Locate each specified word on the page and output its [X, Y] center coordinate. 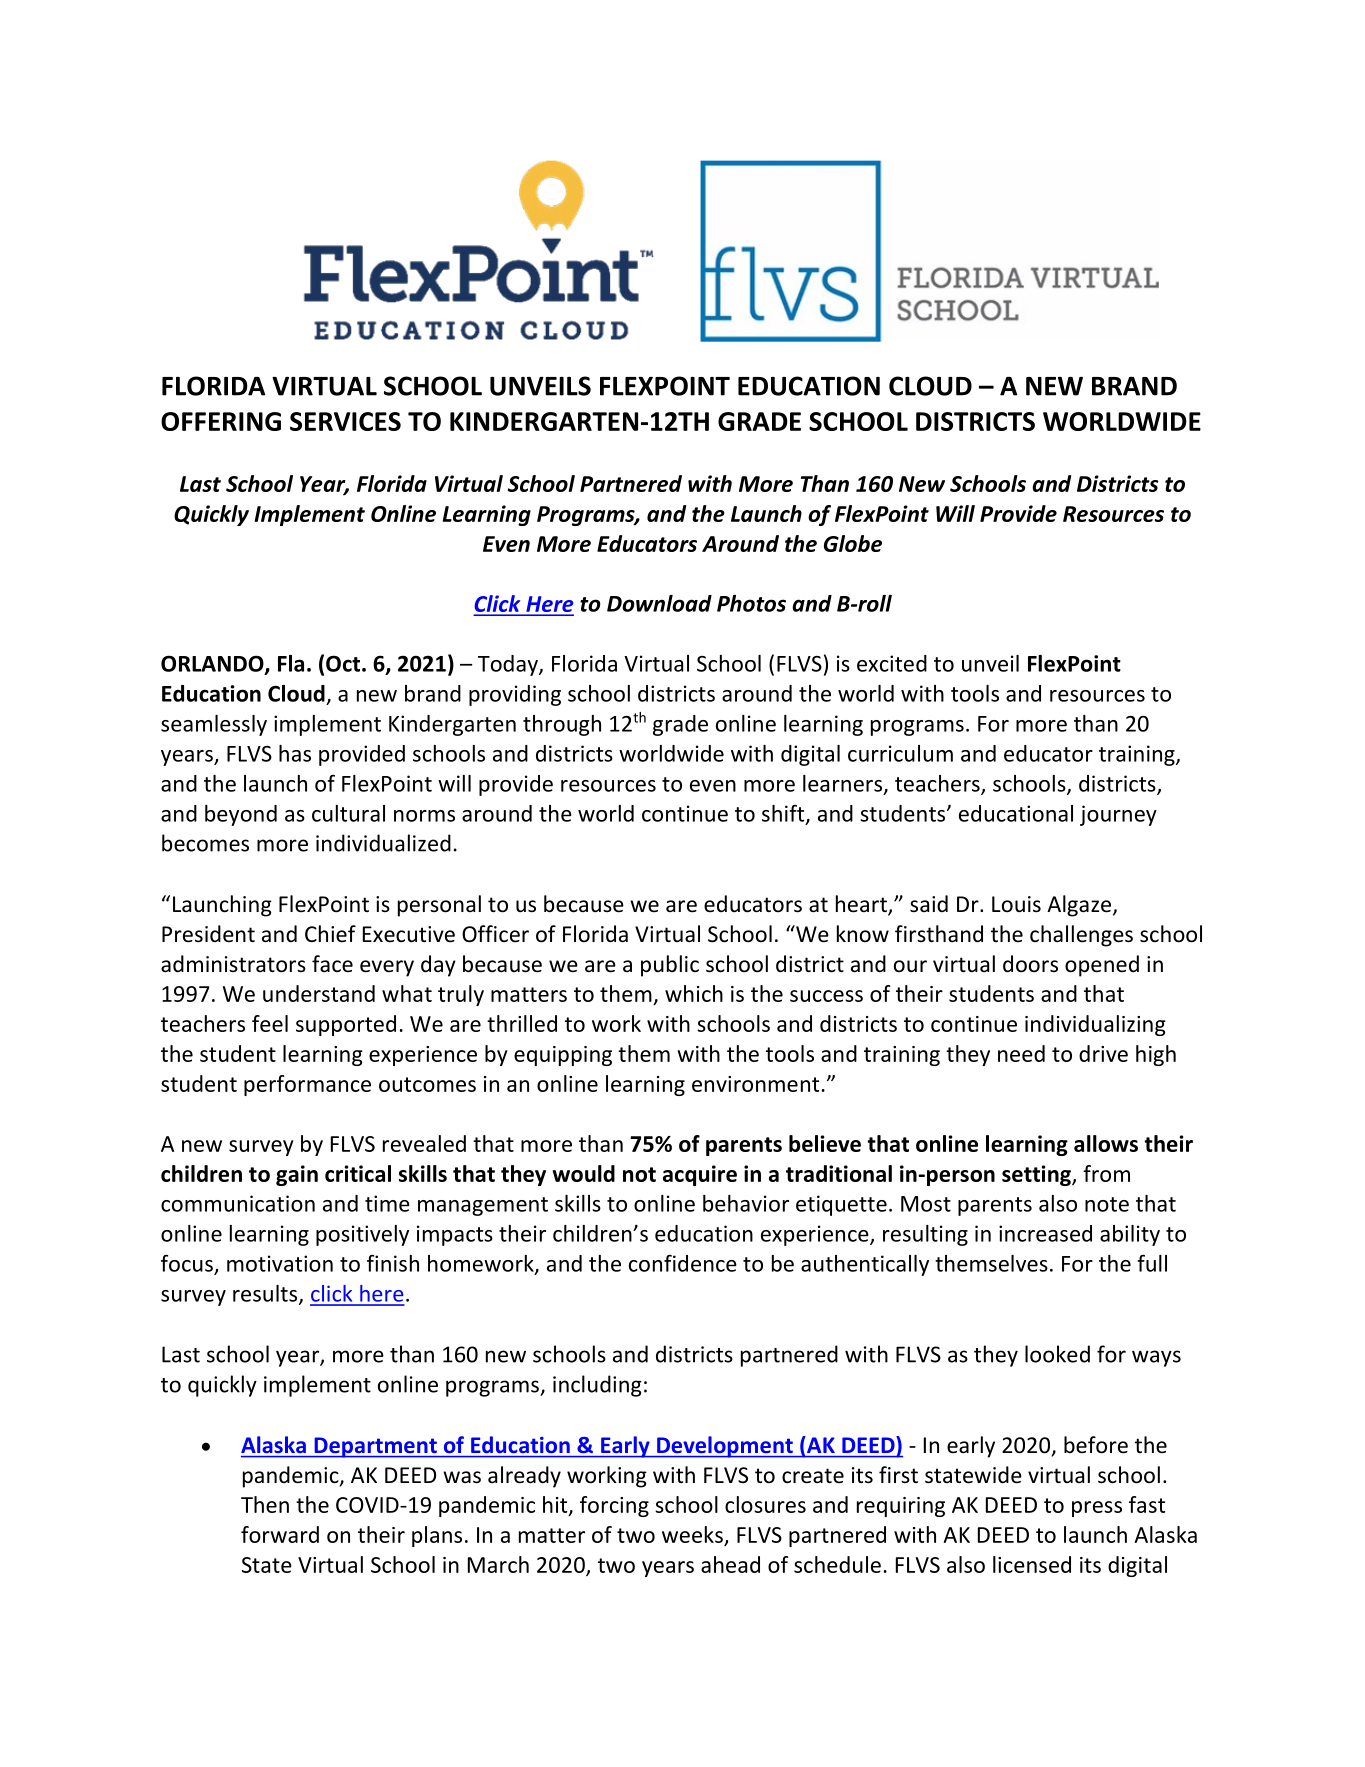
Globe [853, 543]
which [694, 993]
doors [1030, 964]
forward [280, 1534]
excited [892, 663]
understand [319, 993]
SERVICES [345, 421]
